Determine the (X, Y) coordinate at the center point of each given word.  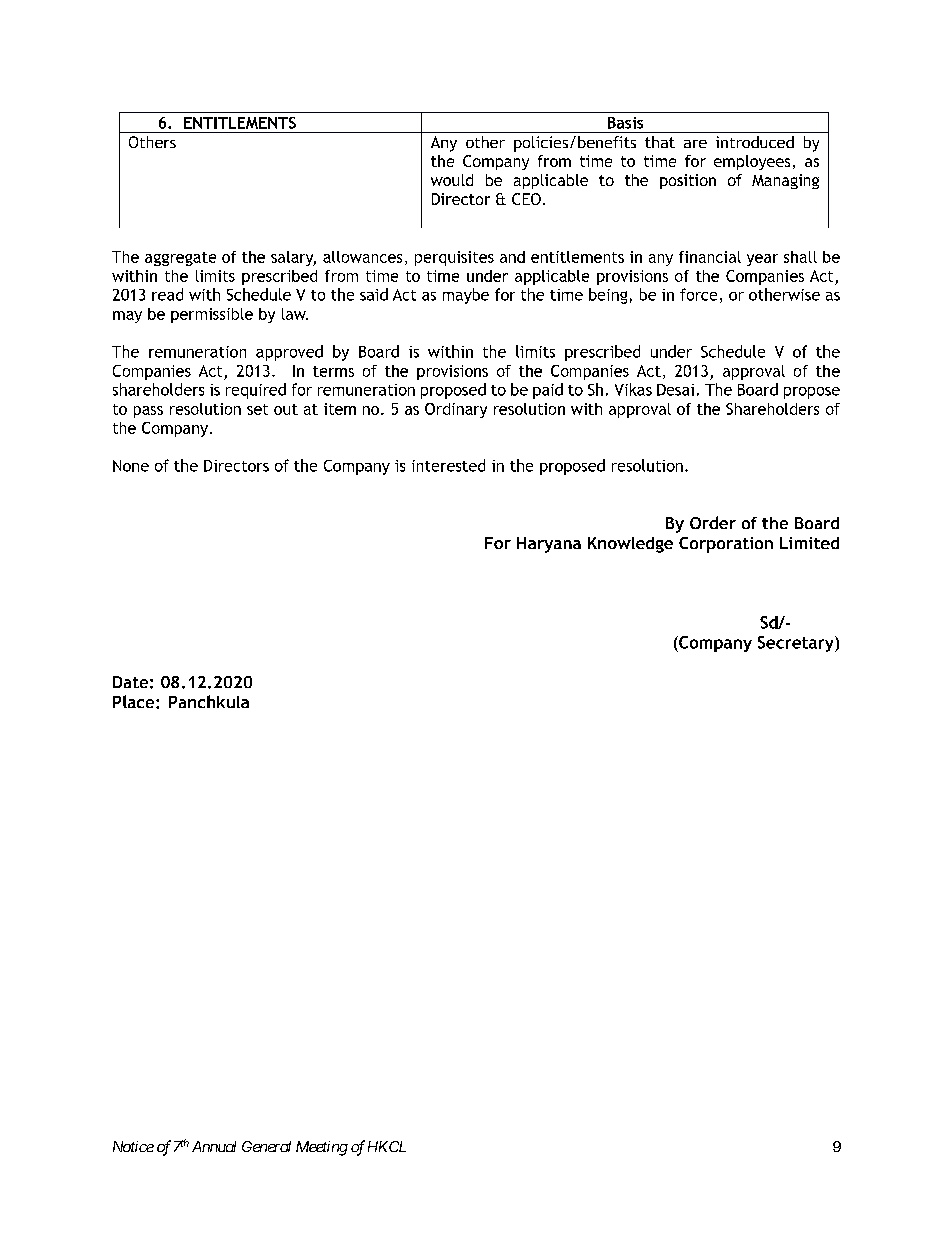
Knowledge (630, 545)
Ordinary (456, 410)
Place (135, 701)
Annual (214, 1146)
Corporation (726, 545)
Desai (675, 390)
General (266, 1146)
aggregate (180, 259)
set (257, 409)
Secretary (797, 644)
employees (752, 162)
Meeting (322, 1148)
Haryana (549, 545)
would (452, 180)
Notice (133, 1146)
